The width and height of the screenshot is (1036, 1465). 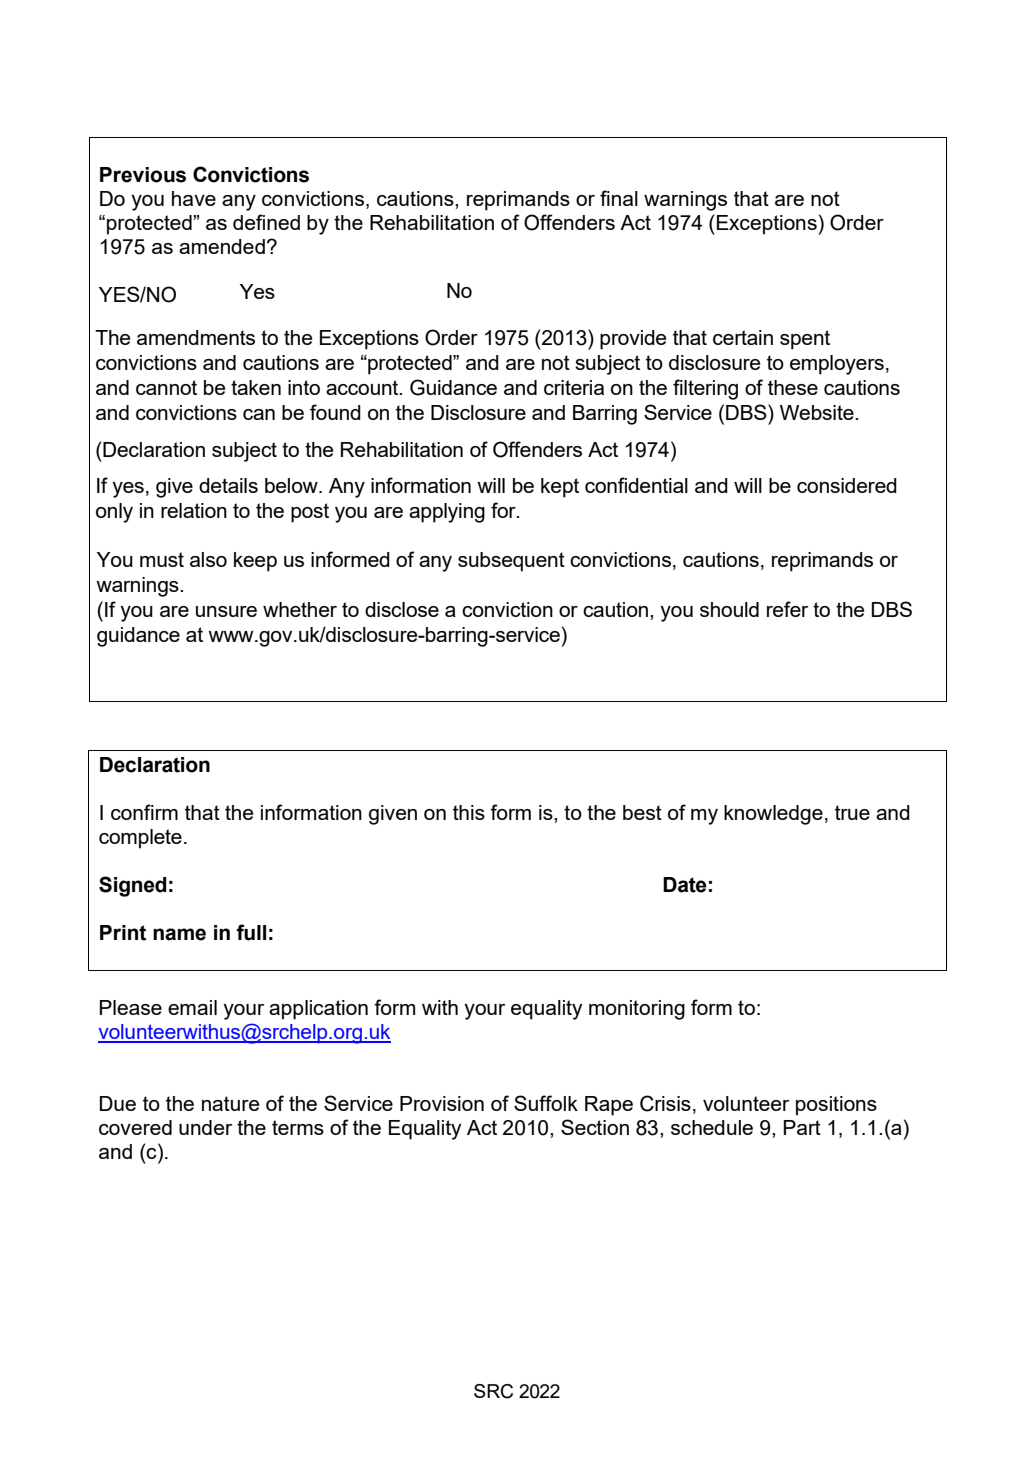 I want to click on considered, so click(x=847, y=485).
